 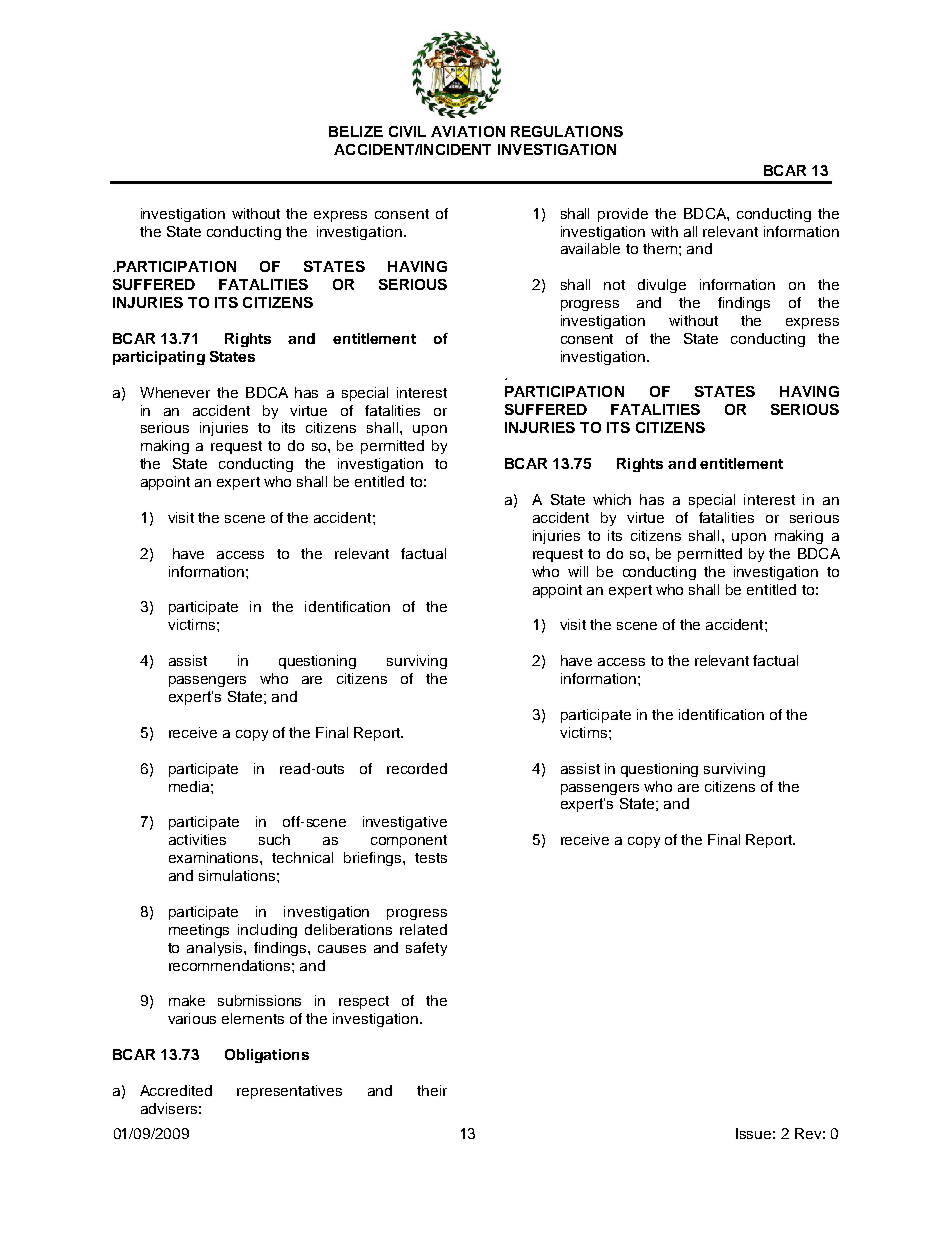 What do you see at coordinates (407, 131) in the image?
I see `CIVIL` at bounding box center [407, 131].
